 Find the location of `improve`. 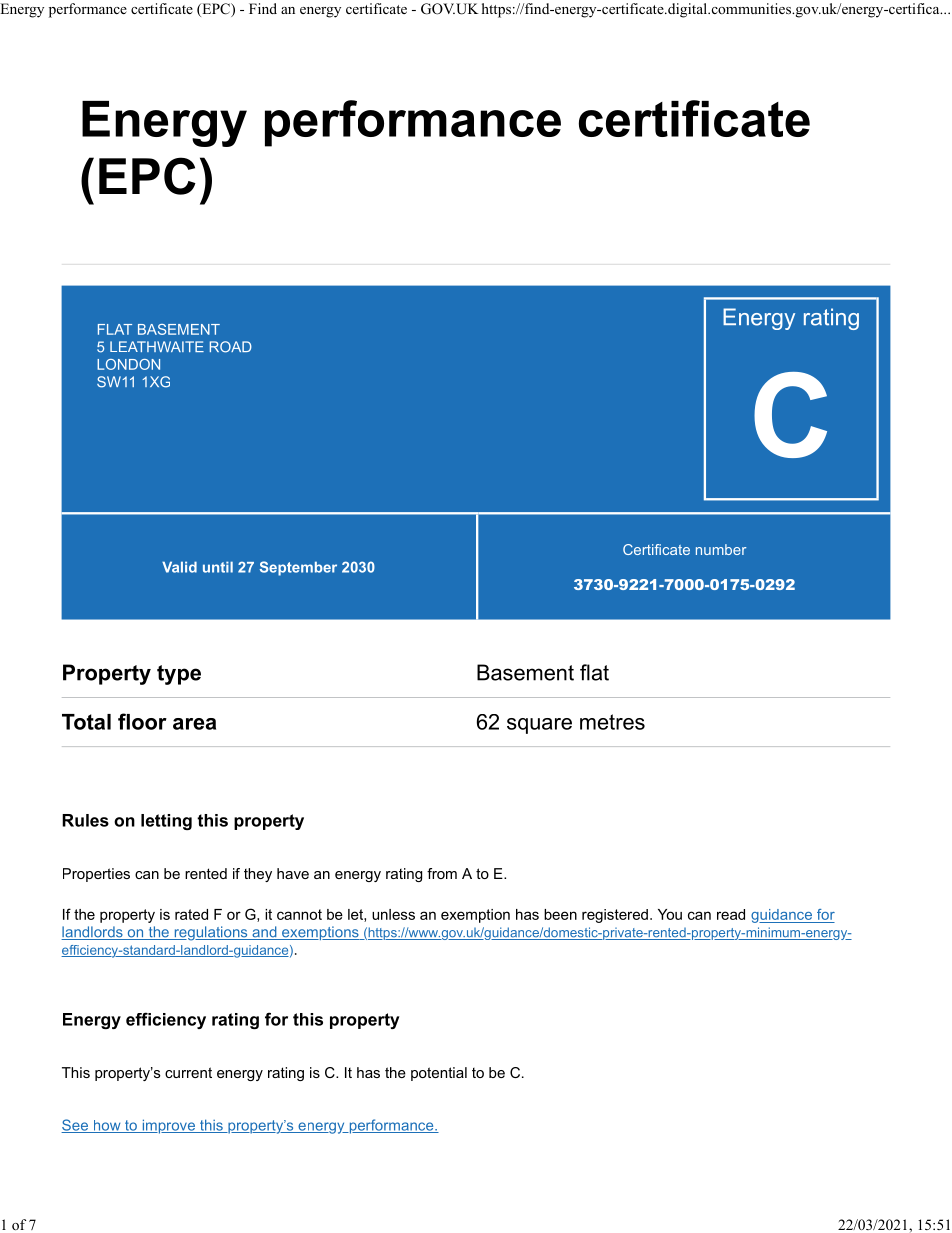

improve is located at coordinates (168, 1126).
